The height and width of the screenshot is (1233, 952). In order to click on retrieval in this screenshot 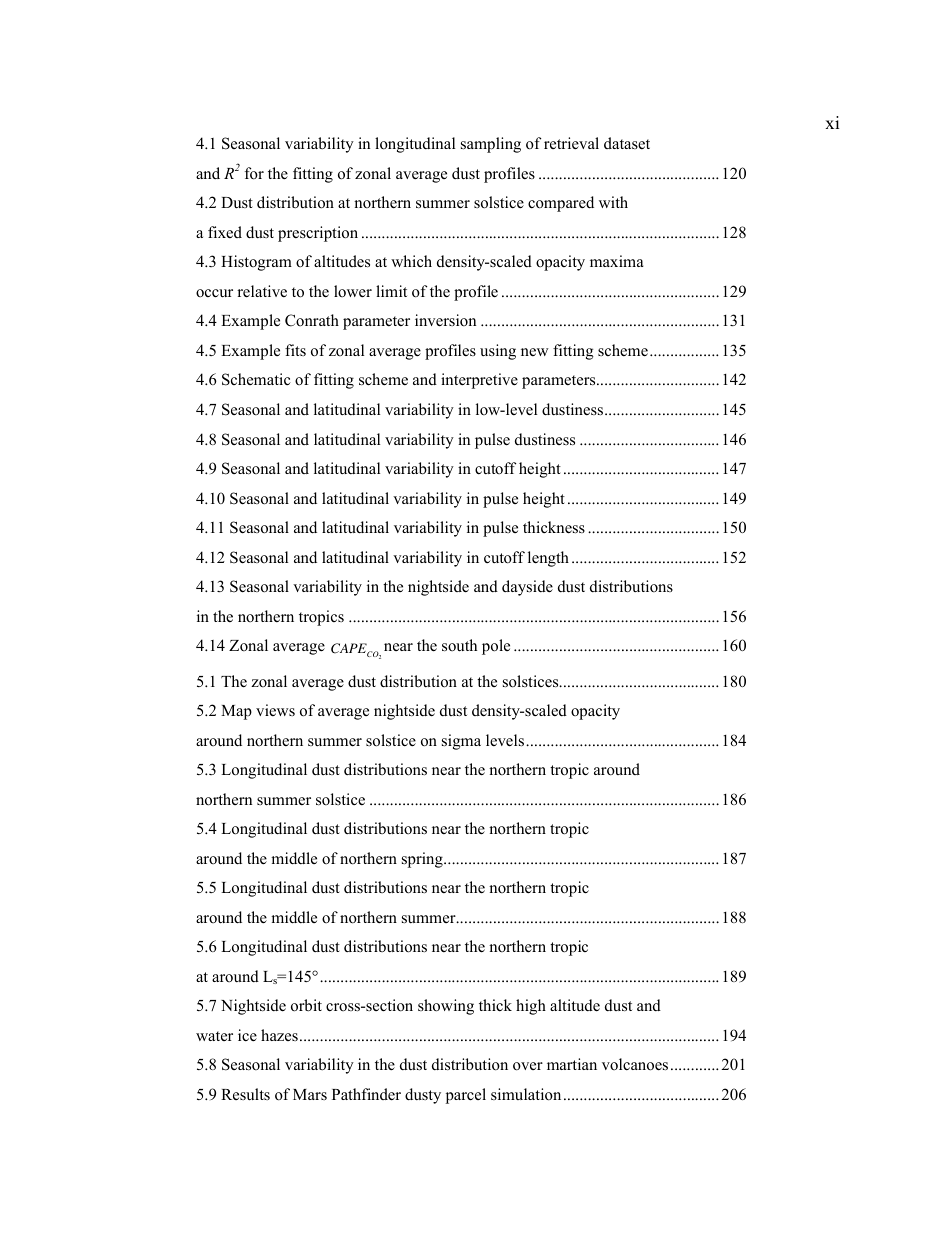, I will do `click(571, 143)`.
